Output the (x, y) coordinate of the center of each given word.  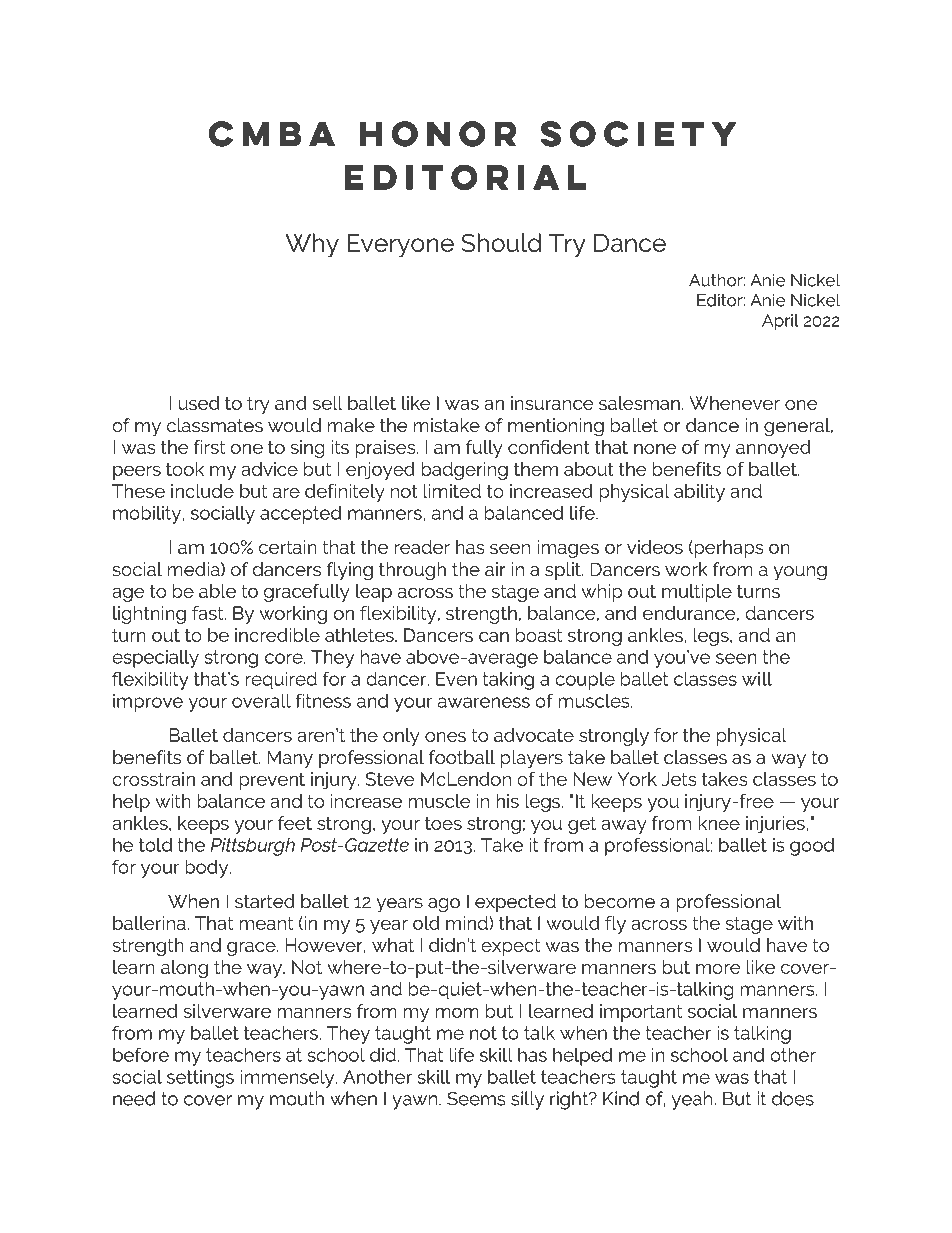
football (462, 757)
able (217, 591)
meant (266, 923)
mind (468, 923)
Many (290, 759)
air (495, 569)
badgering (464, 471)
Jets (679, 779)
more (718, 968)
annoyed (773, 449)
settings (200, 1079)
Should (501, 242)
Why (312, 245)
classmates (215, 425)
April (780, 322)
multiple (697, 593)
